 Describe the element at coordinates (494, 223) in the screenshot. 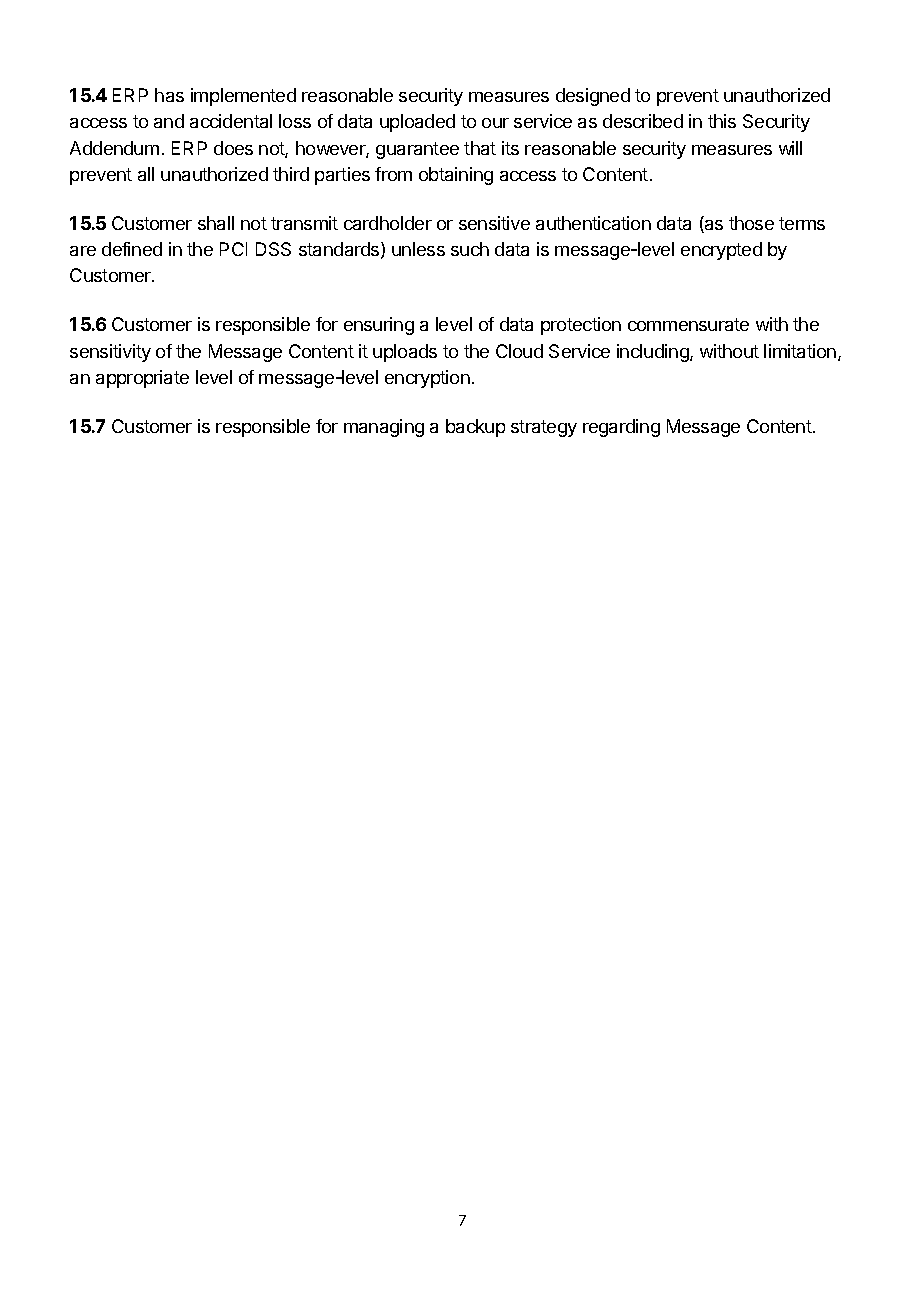

I see `sensitive` at that location.
